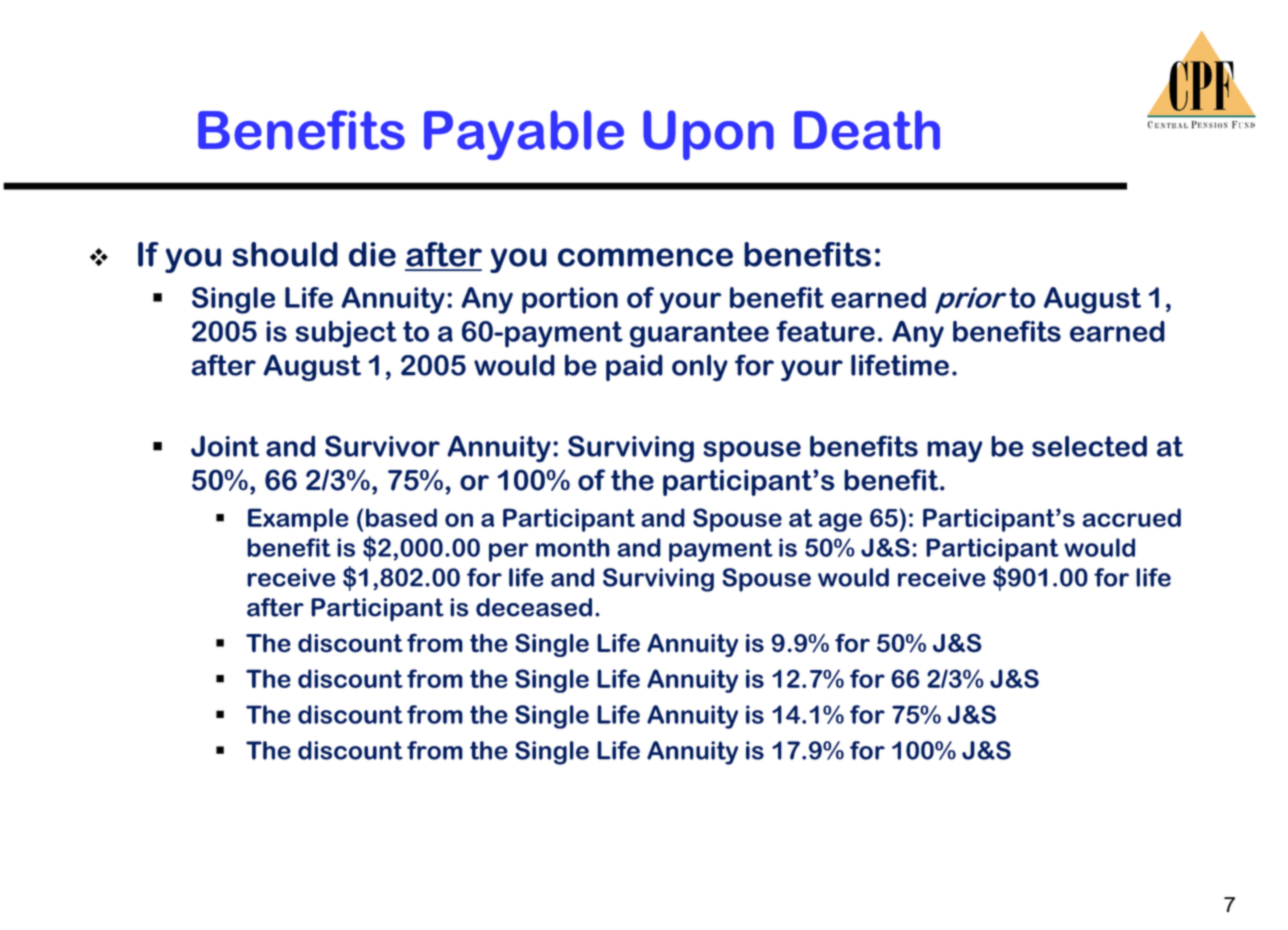 Image resolution: width=1288 pixels, height=930 pixels. What do you see at coordinates (708, 135) in the screenshot?
I see `Upon` at bounding box center [708, 135].
